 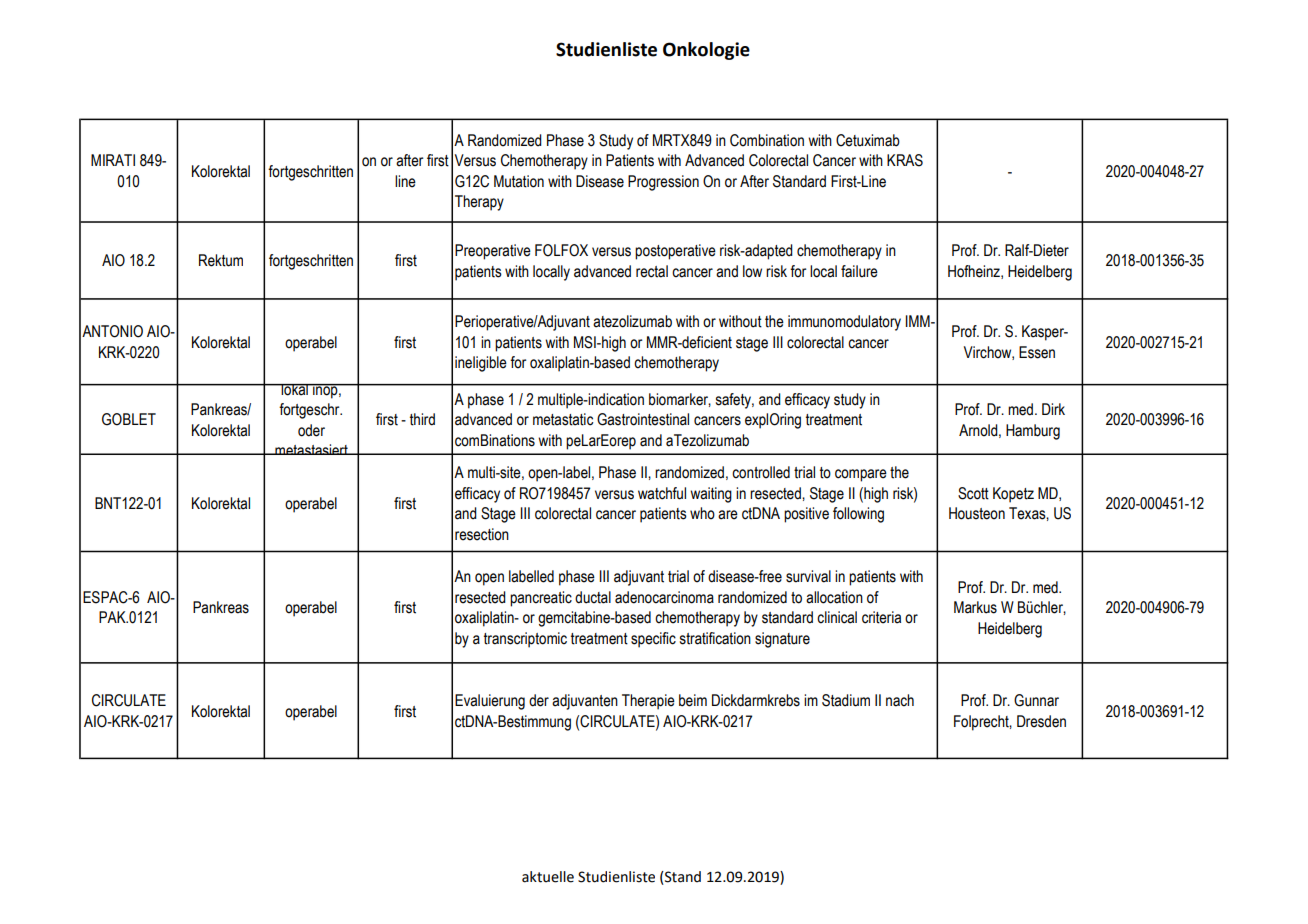 What do you see at coordinates (844, 323) in the screenshot?
I see `immunomodulatory` at bounding box center [844, 323].
